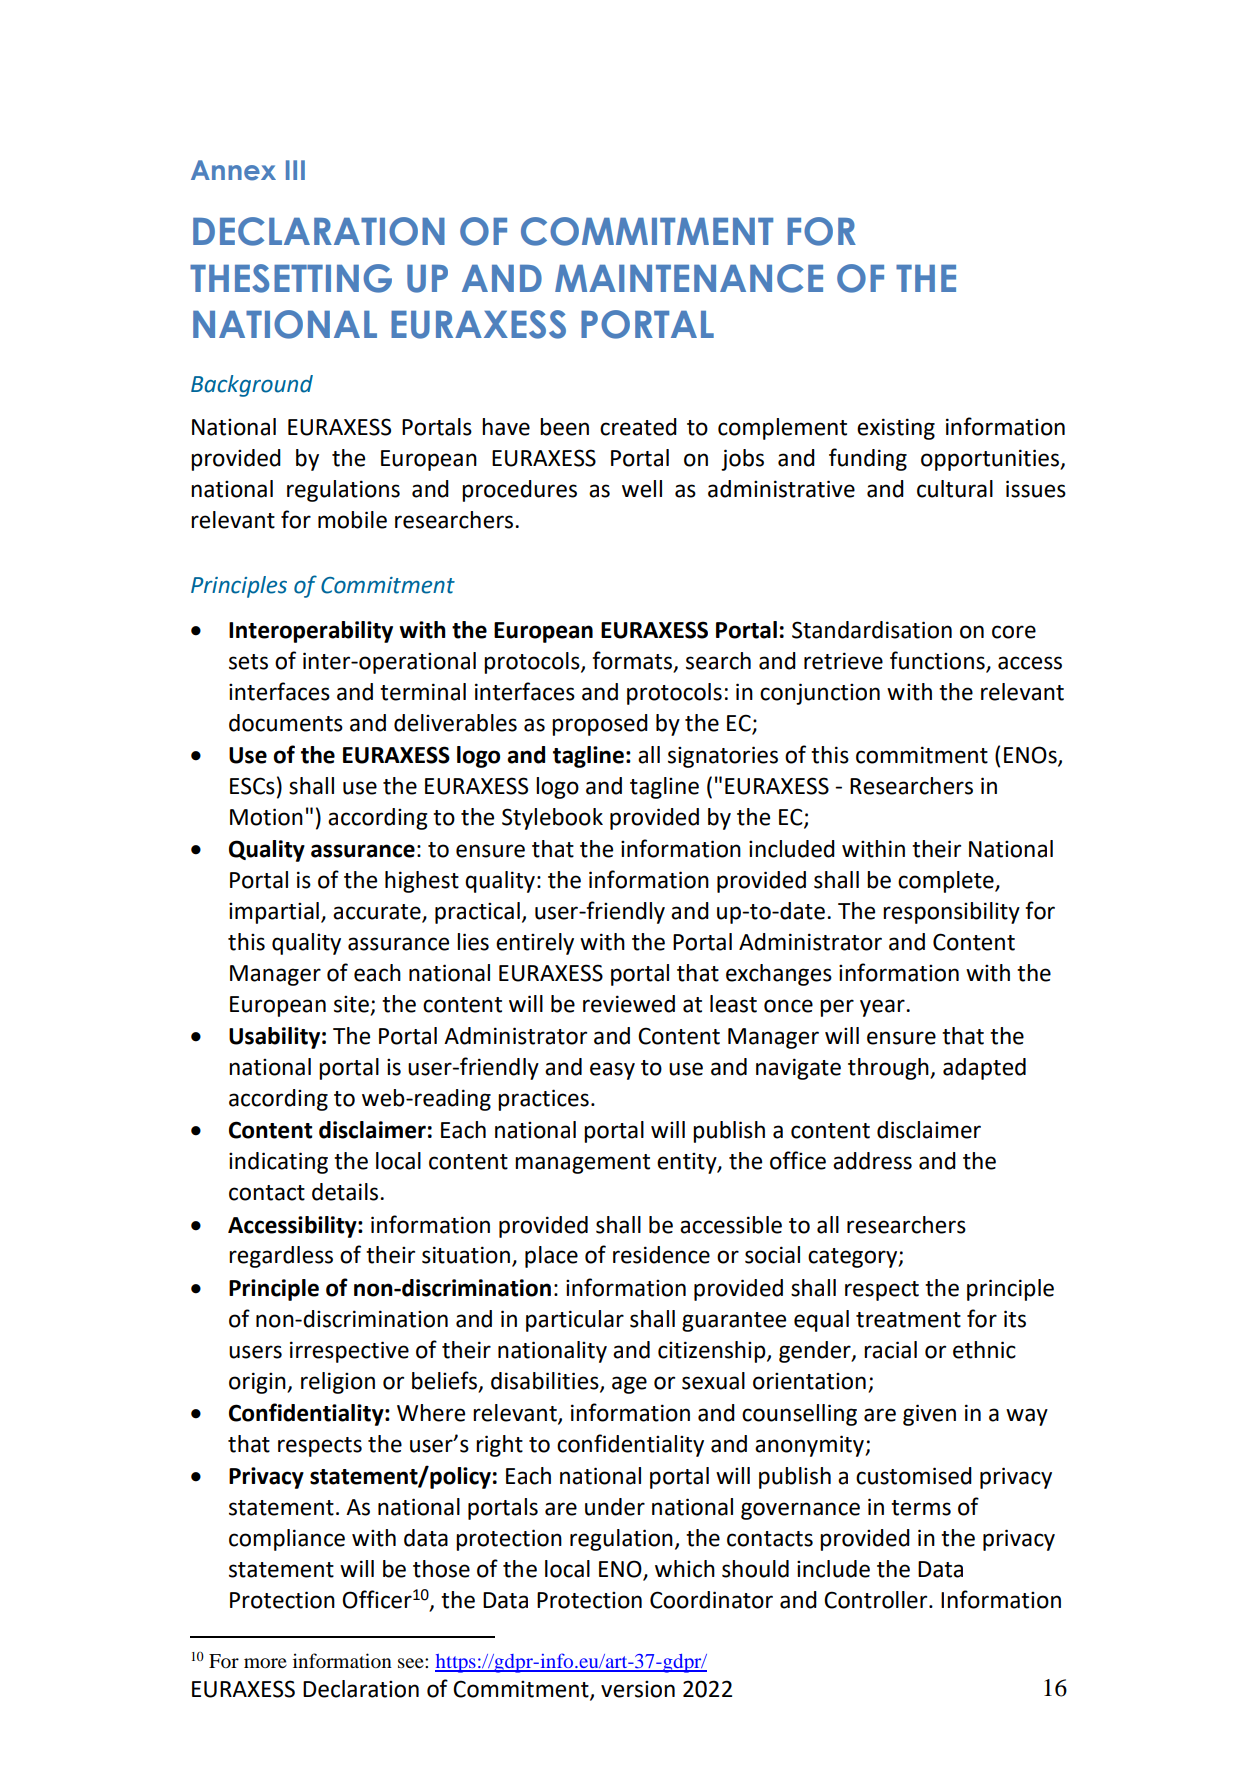 This screenshot has width=1257, height=1778. What do you see at coordinates (633, 661) in the screenshot?
I see `formats` at bounding box center [633, 661].
